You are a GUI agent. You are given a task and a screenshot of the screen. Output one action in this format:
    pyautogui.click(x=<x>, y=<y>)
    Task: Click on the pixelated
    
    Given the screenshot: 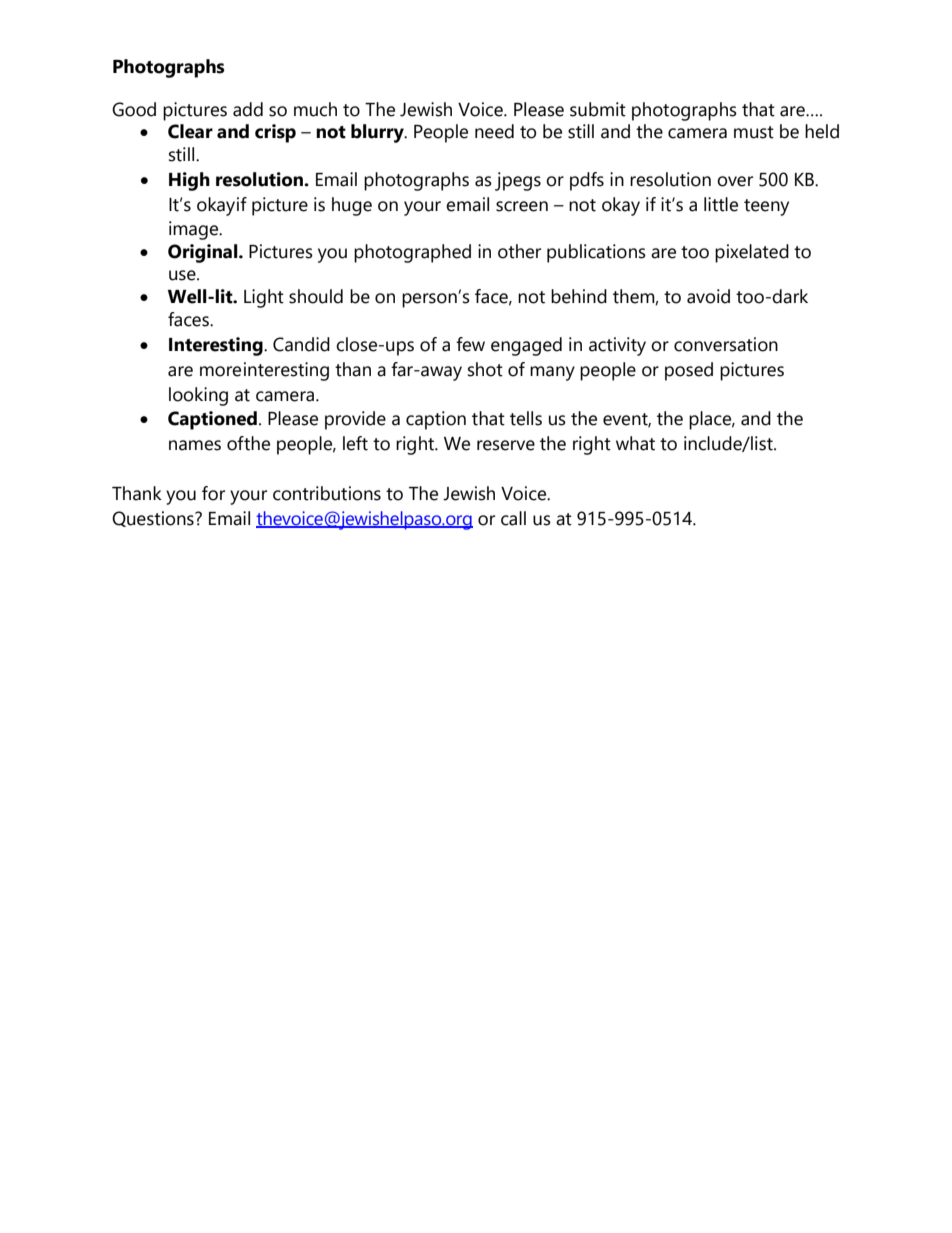 What is the action you would take?
    pyautogui.click(x=752, y=253)
